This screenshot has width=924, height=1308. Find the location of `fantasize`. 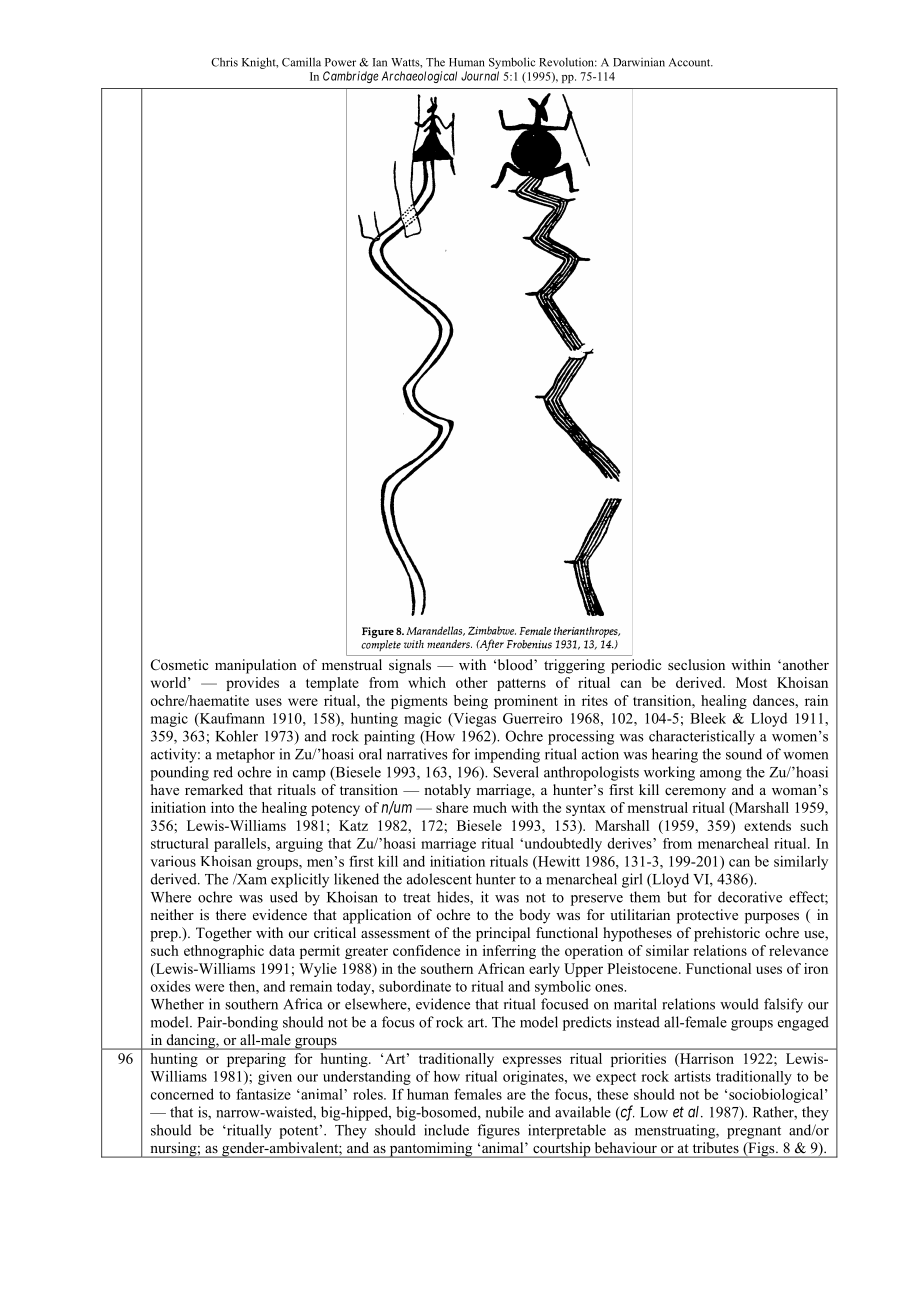

fantasize is located at coordinates (263, 1094).
